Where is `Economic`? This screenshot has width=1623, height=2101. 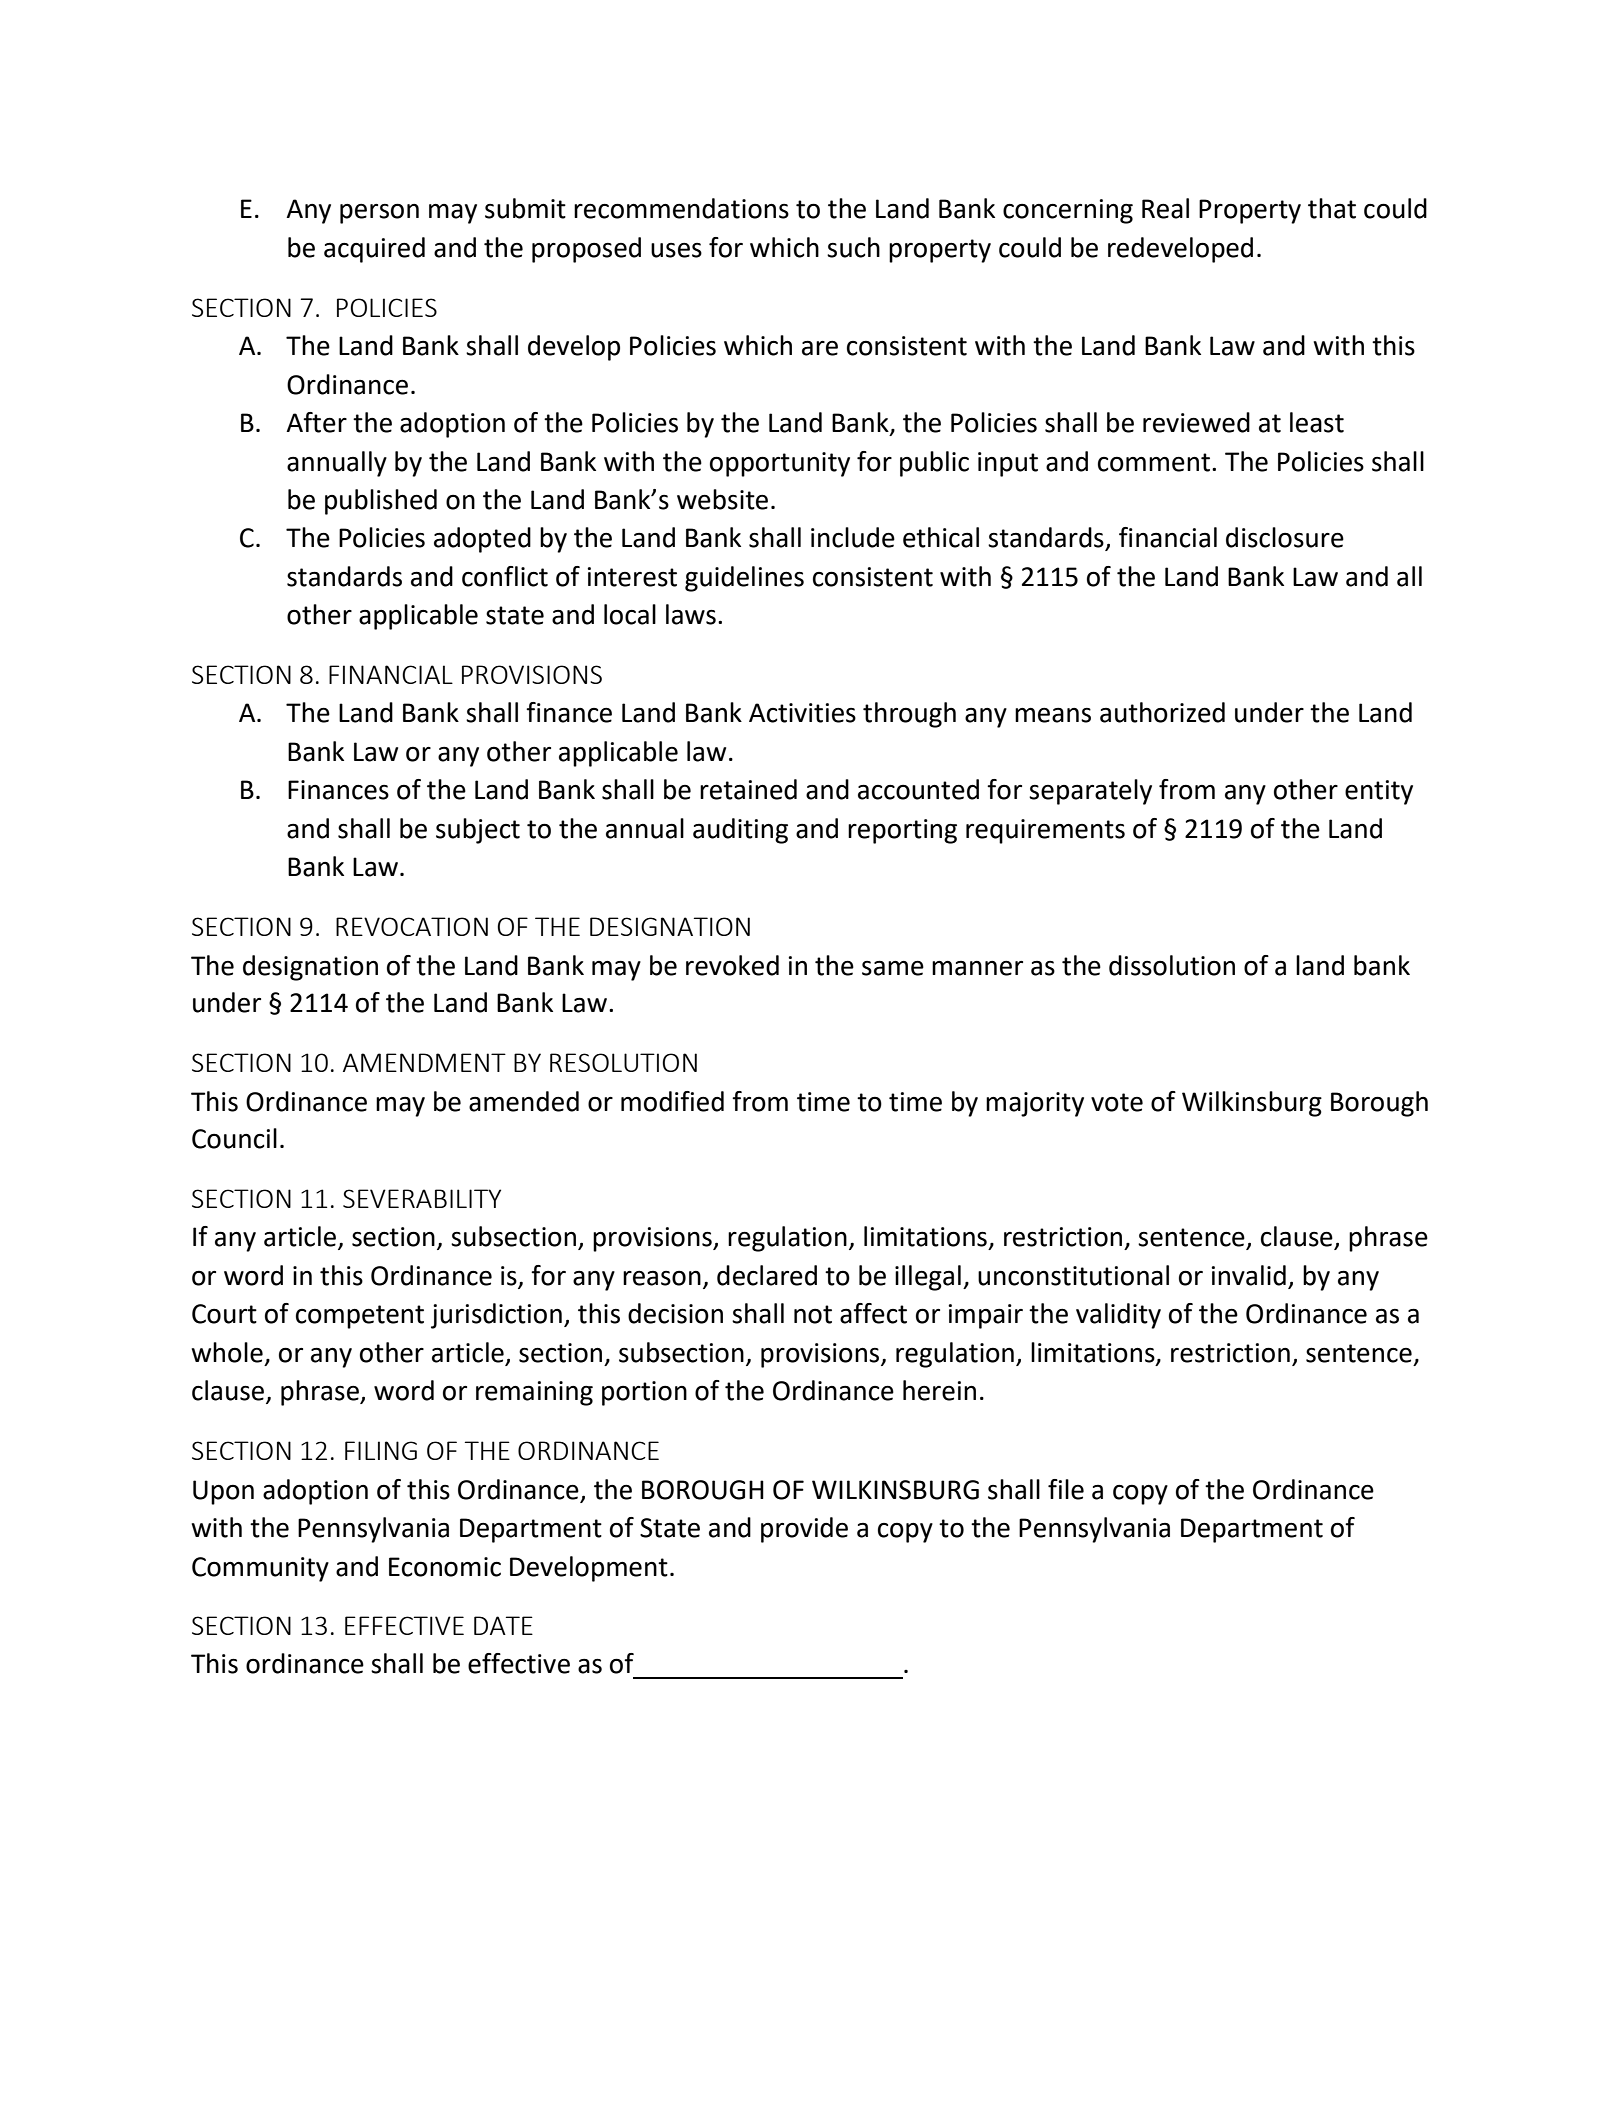 Economic is located at coordinates (445, 1567).
